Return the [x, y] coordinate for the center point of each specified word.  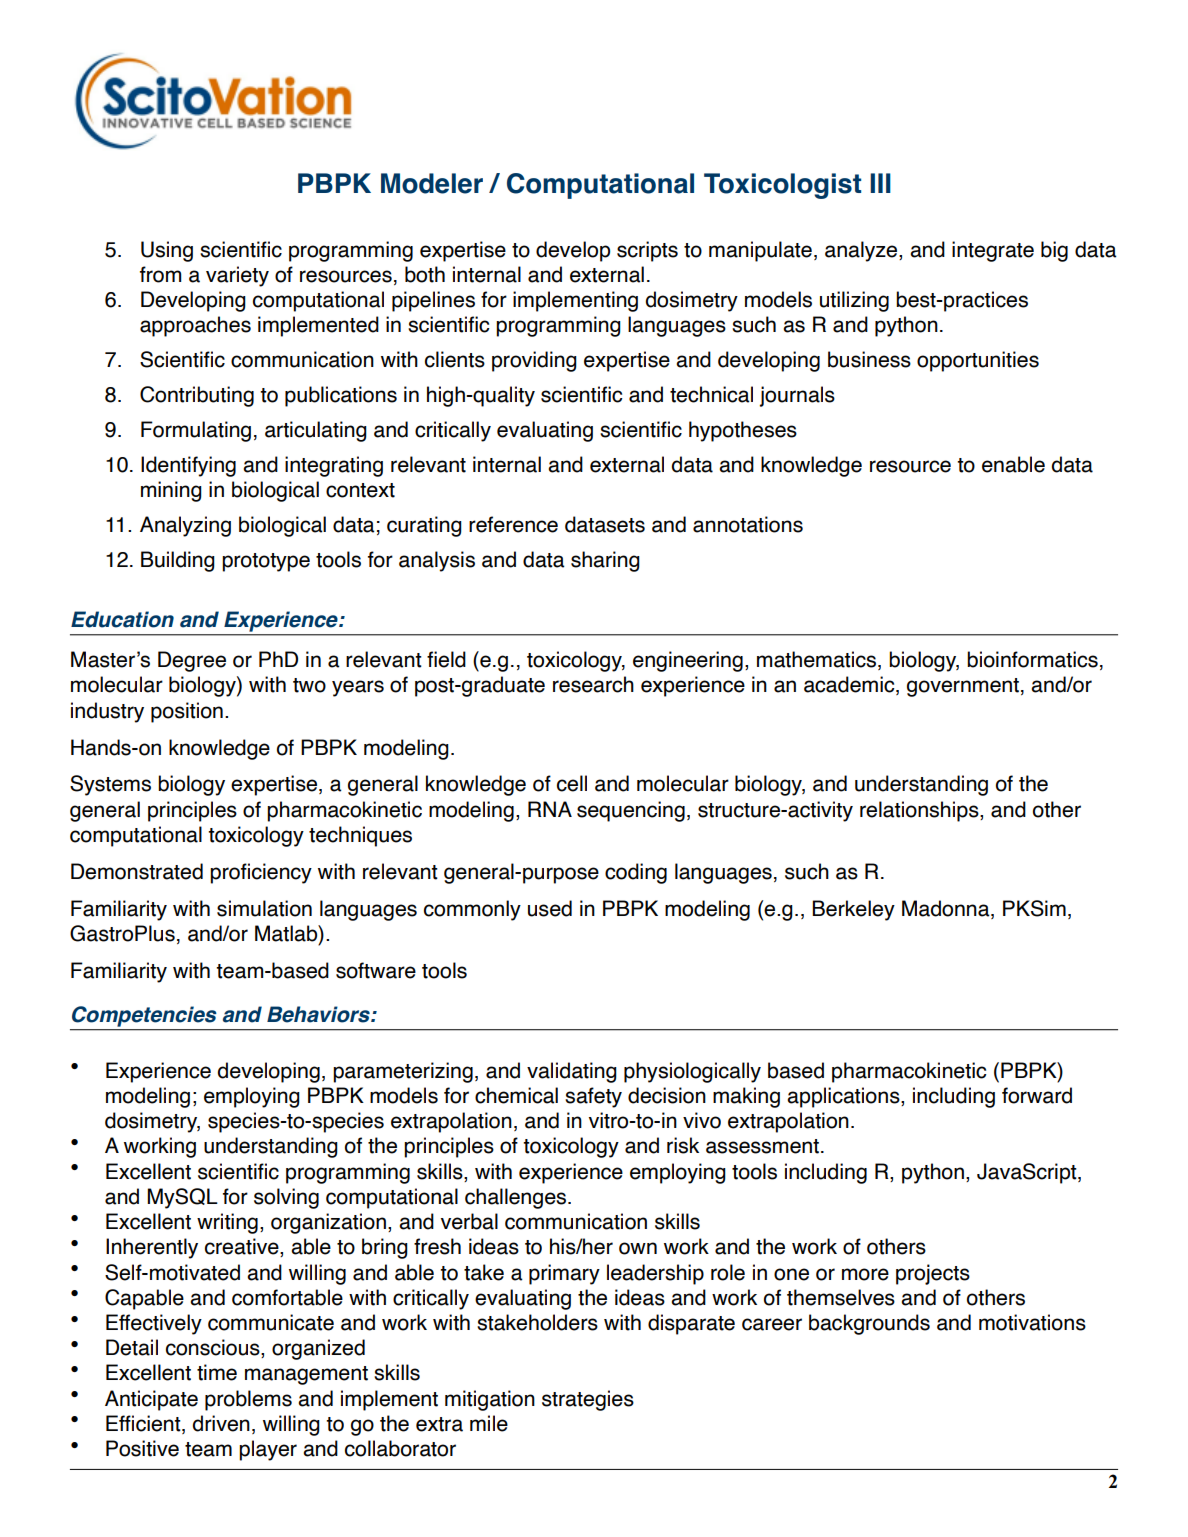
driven [221, 1423]
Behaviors [319, 1014]
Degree [192, 661]
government [963, 687]
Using [167, 251]
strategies [588, 1400]
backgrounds [869, 1324]
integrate [993, 251]
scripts [647, 251]
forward [1037, 1095]
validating [572, 1072]
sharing [605, 561]
